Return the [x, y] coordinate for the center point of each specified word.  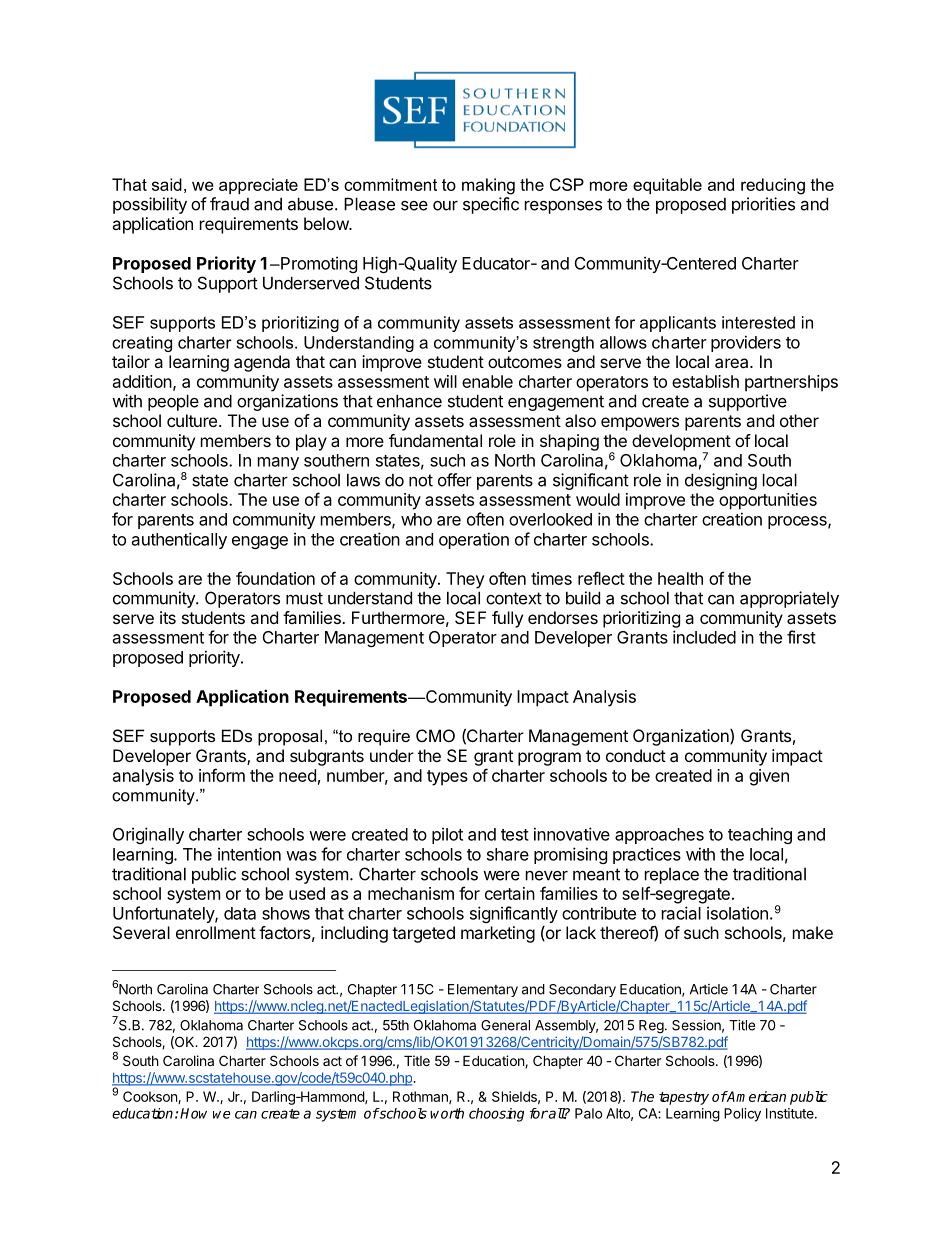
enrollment [216, 932]
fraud [229, 204]
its [168, 617]
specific [491, 205]
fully [507, 619]
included [704, 637]
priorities [763, 205]
